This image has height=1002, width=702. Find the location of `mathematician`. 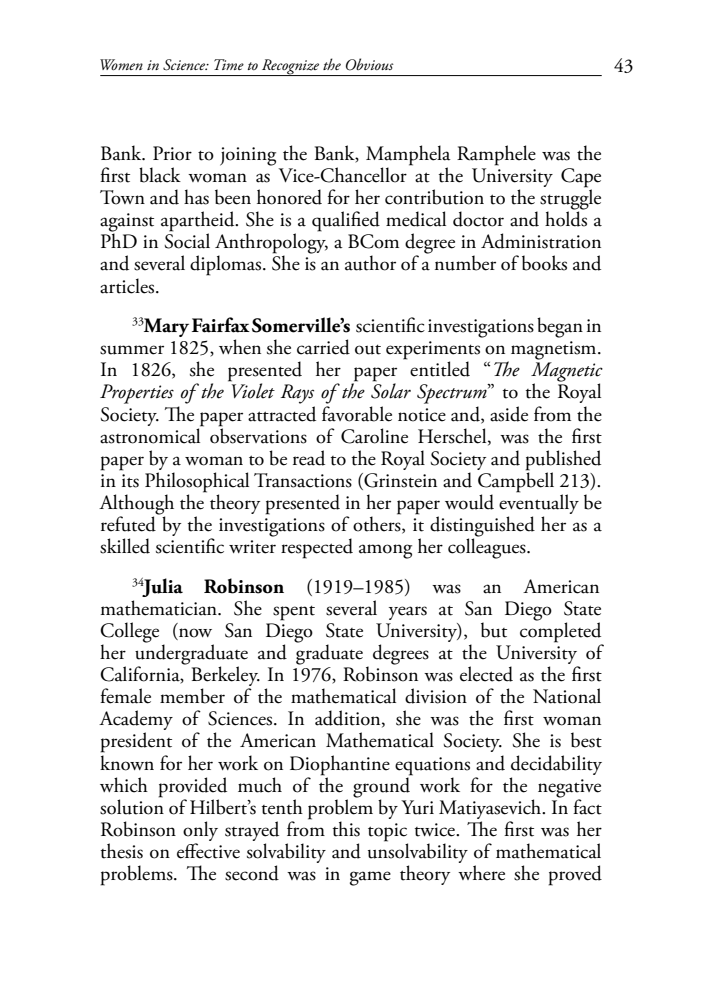

mathematician is located at coordinates (160, 608).
